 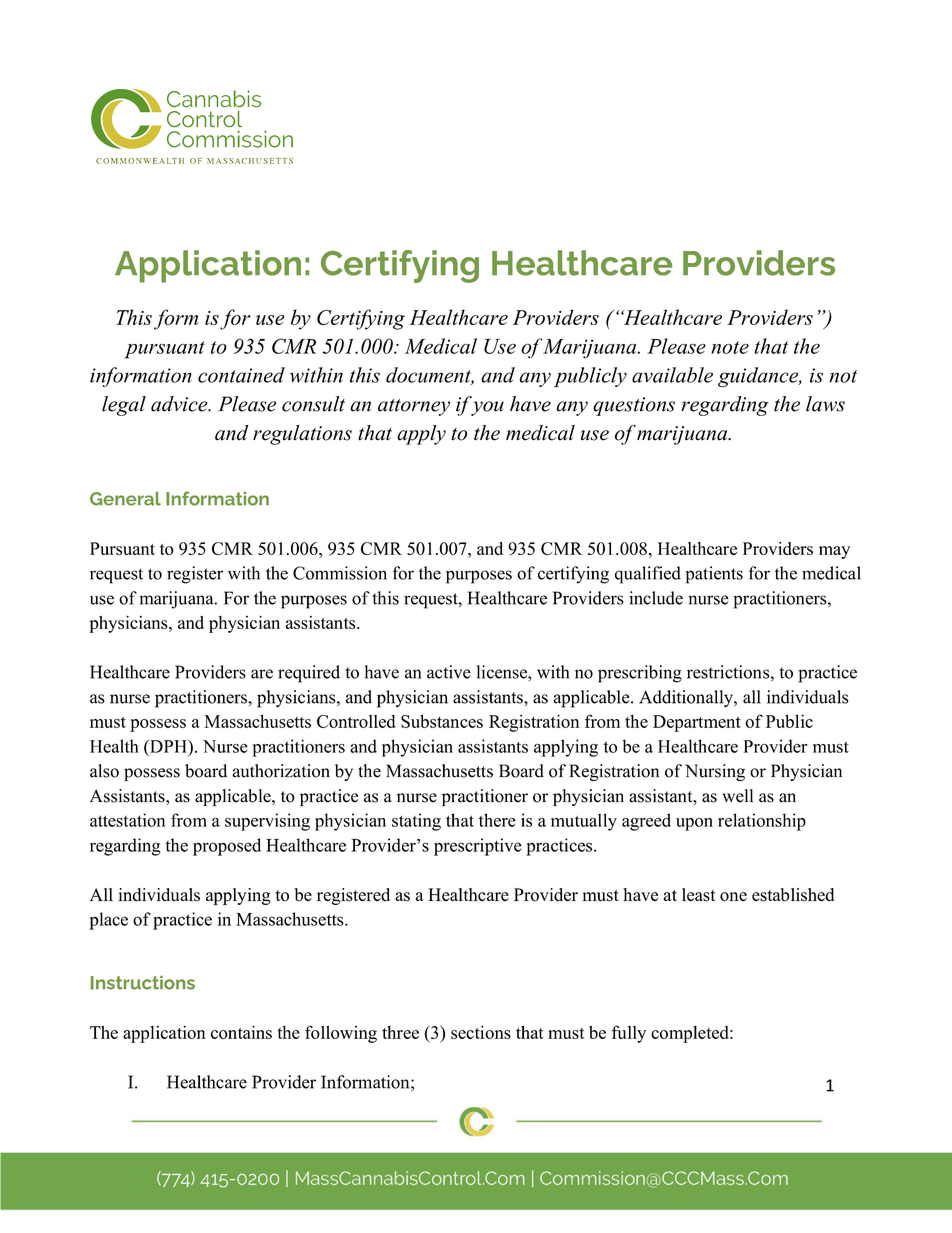 What do you see at coordinates (697, 723) in the screenshot?
I see `Department` at bounding box center [697, 723].
